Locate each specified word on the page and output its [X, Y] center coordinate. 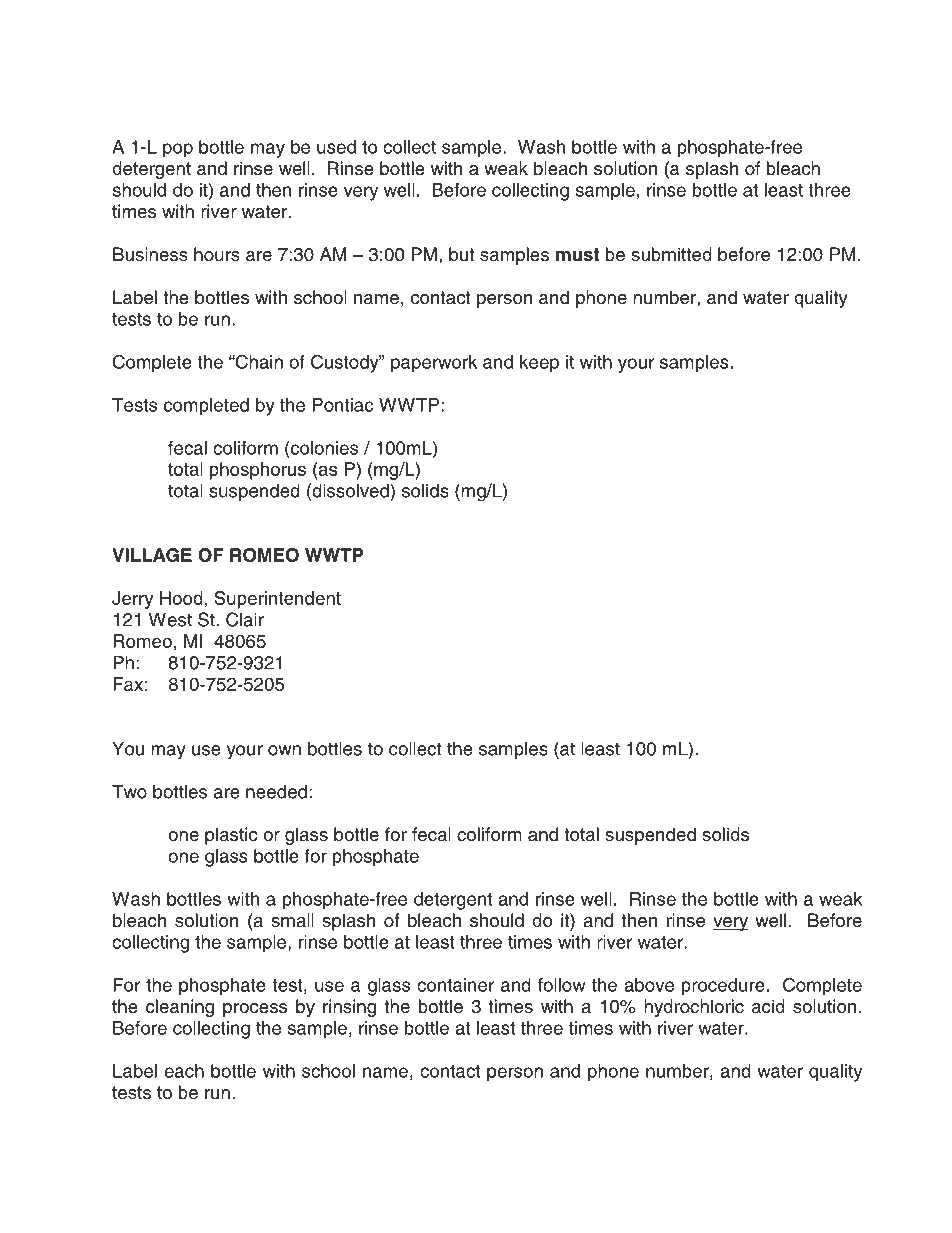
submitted [671, 254]
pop [178, 150]
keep [539, 363]
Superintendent [278, 600]
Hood [181, 598]
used [336, 147]
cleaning [180, 1008]
